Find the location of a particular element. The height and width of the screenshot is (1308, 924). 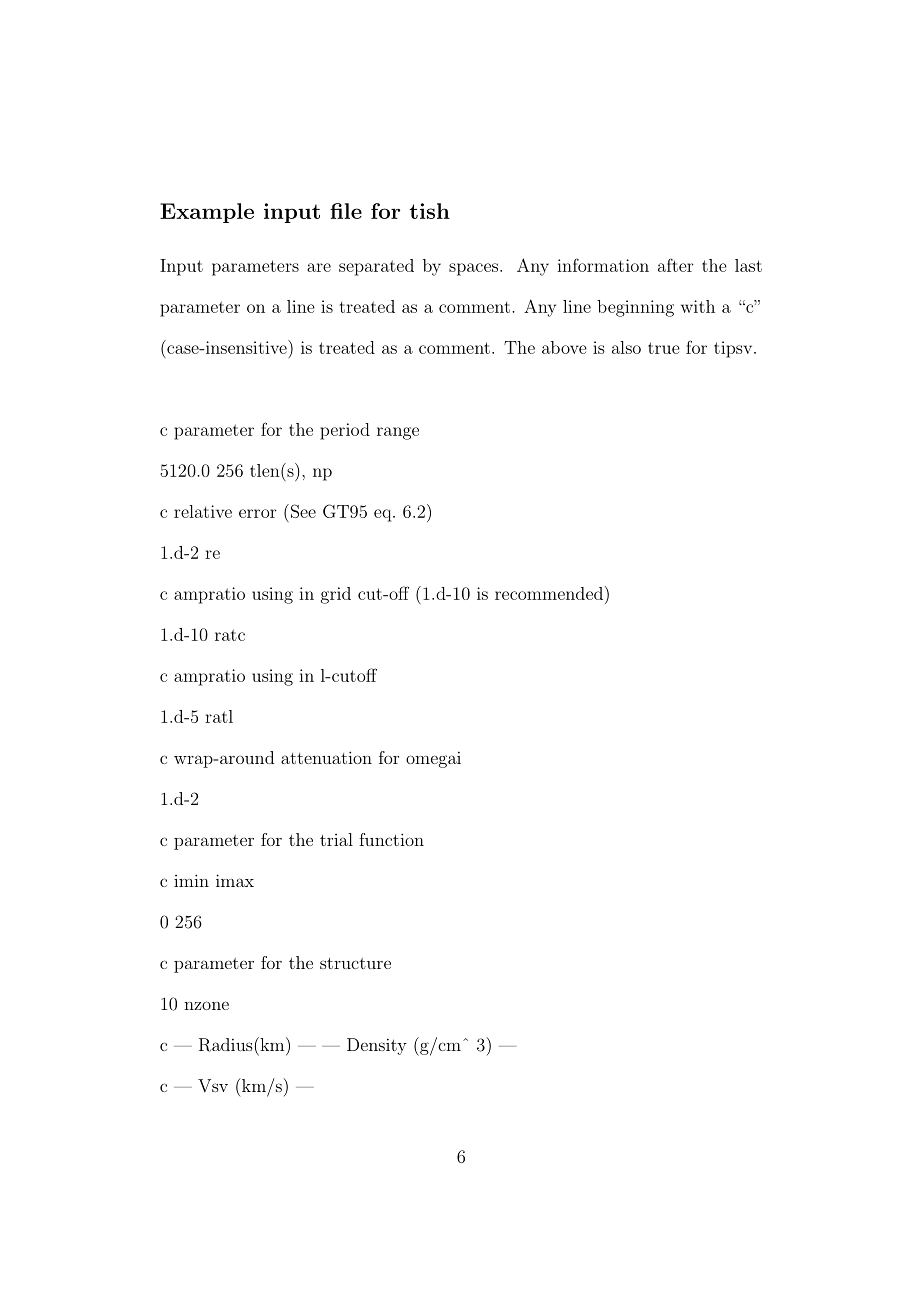

true is located at coordinates (664, 348).
